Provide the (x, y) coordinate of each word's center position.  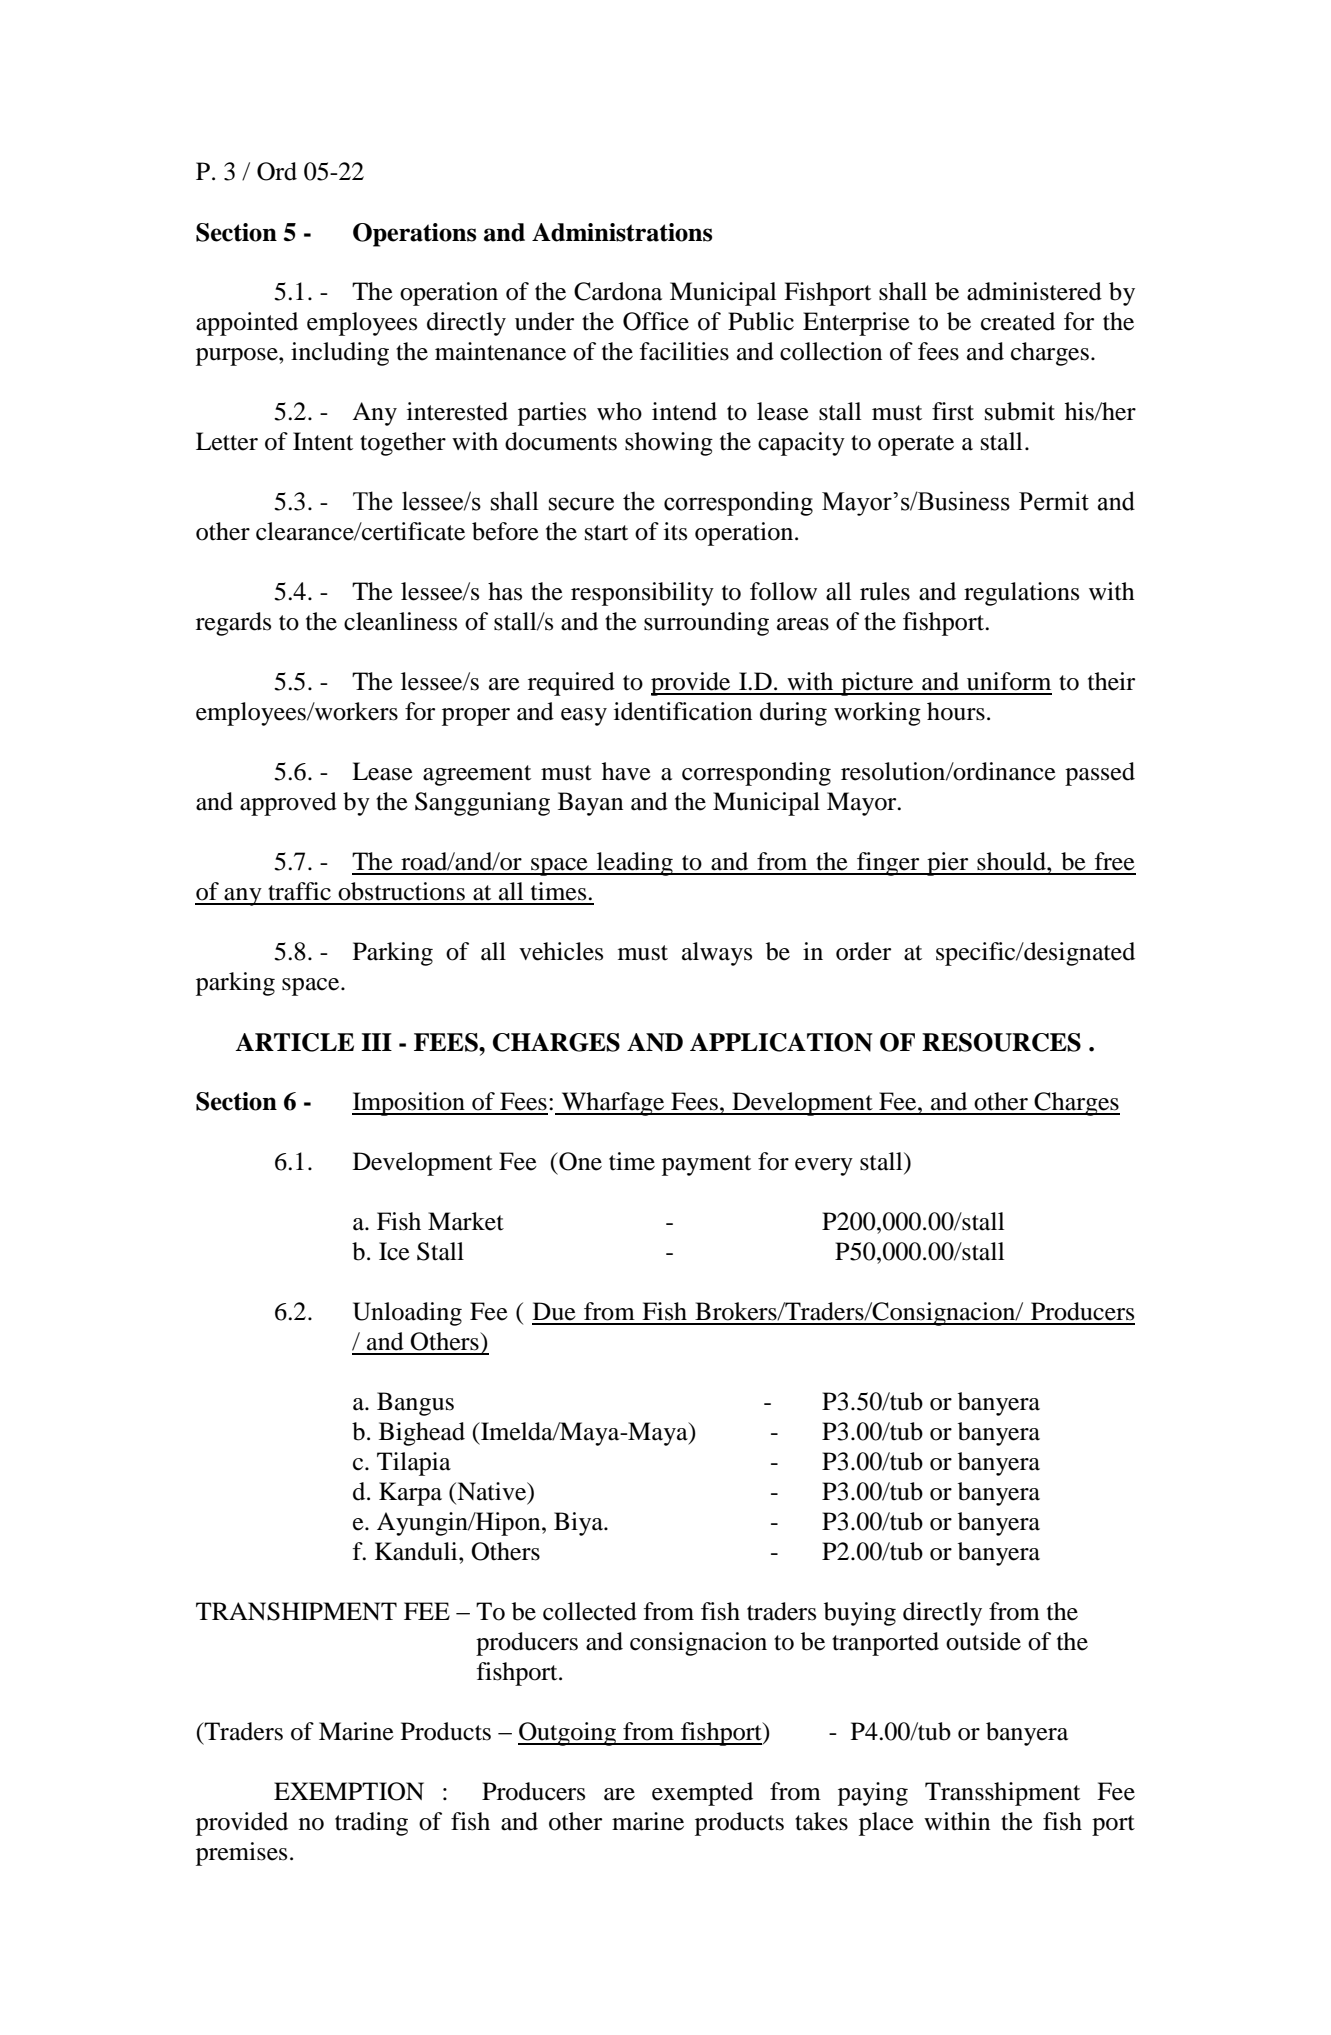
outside (983, 1641)
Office (656, 321)
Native (492, 1492)
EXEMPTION (349, 1791)
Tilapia (414, 1464)
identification (683, 711)
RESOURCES (1001, 1042)
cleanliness (400, 621)
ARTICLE (294, 1042)
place (886, 1824)
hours (956, 711)
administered (1034, 291)
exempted (702, 1794)
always (717, 954)
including (340, 354)
